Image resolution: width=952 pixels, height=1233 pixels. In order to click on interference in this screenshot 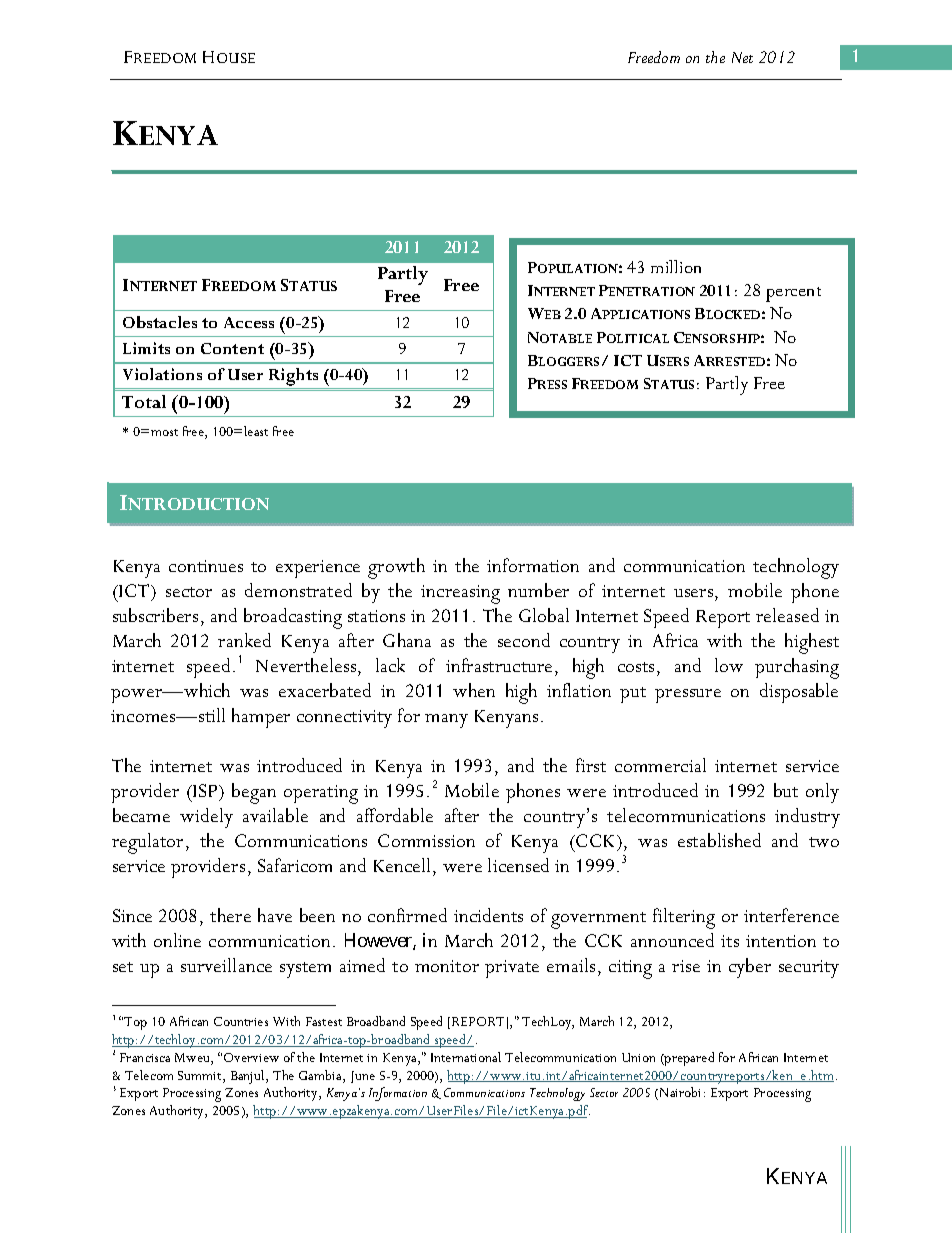, I will do `click(791, 915)`.
